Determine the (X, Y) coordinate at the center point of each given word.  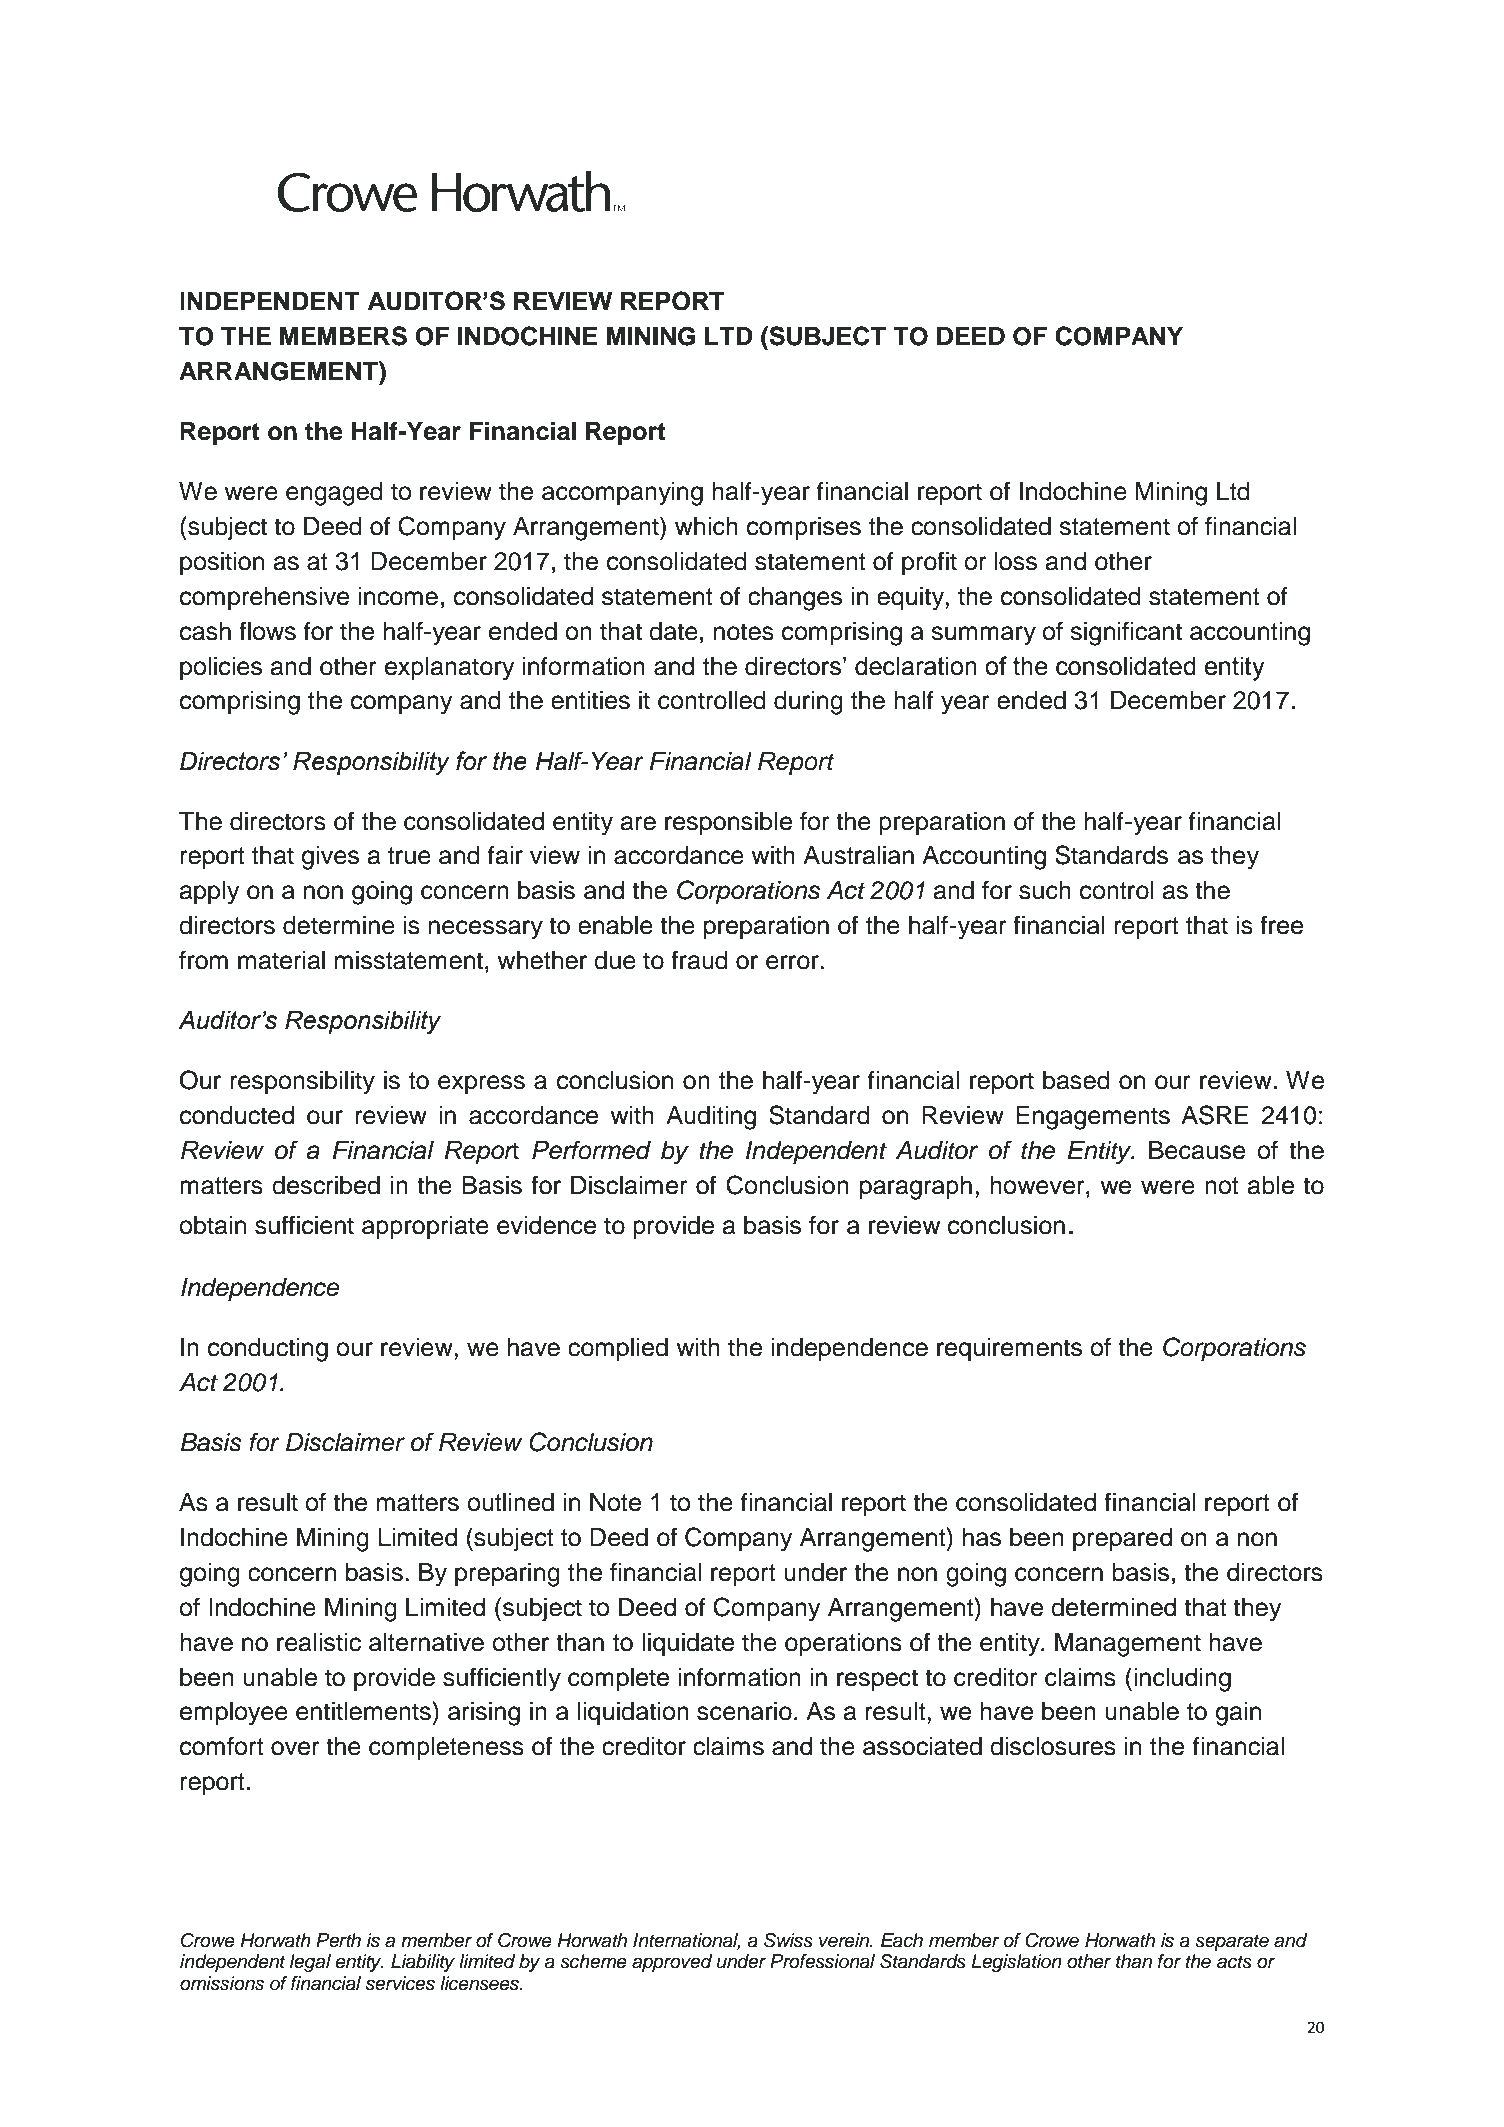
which (706, 526)
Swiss (788, 1940)
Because (1197, 1150)
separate (1232, 1942)
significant (1126, 633)
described (326, 1185)
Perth (338, 1940)
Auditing (711, 1118)
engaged (334, 494)
